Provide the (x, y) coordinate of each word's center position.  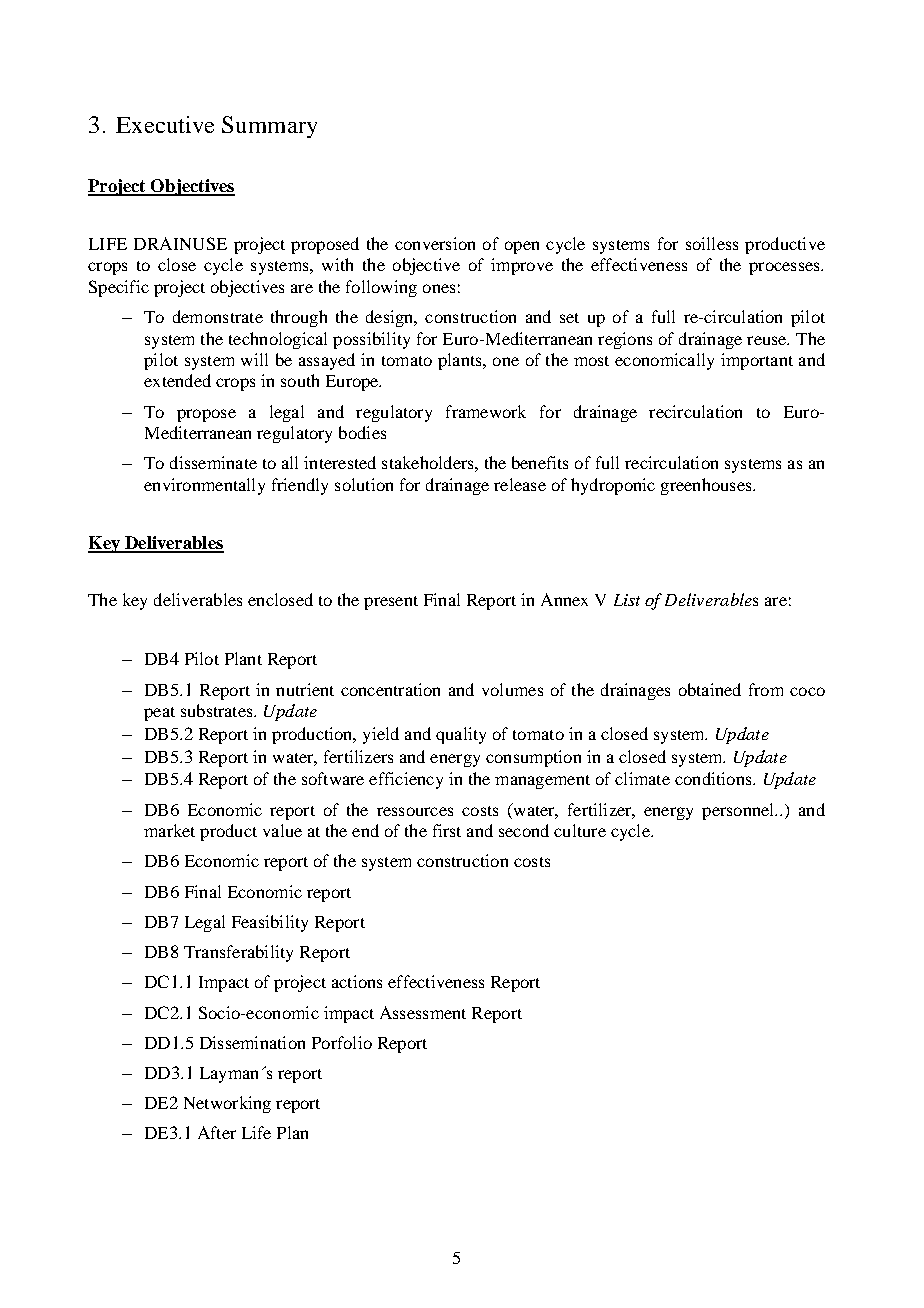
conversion (435, 243)
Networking (227, 1104)
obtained (710, 689)
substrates (218, 710)
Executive (165, 124)
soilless (712, 243)
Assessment (423, 1012)
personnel (739, 811)
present (391, 603)
